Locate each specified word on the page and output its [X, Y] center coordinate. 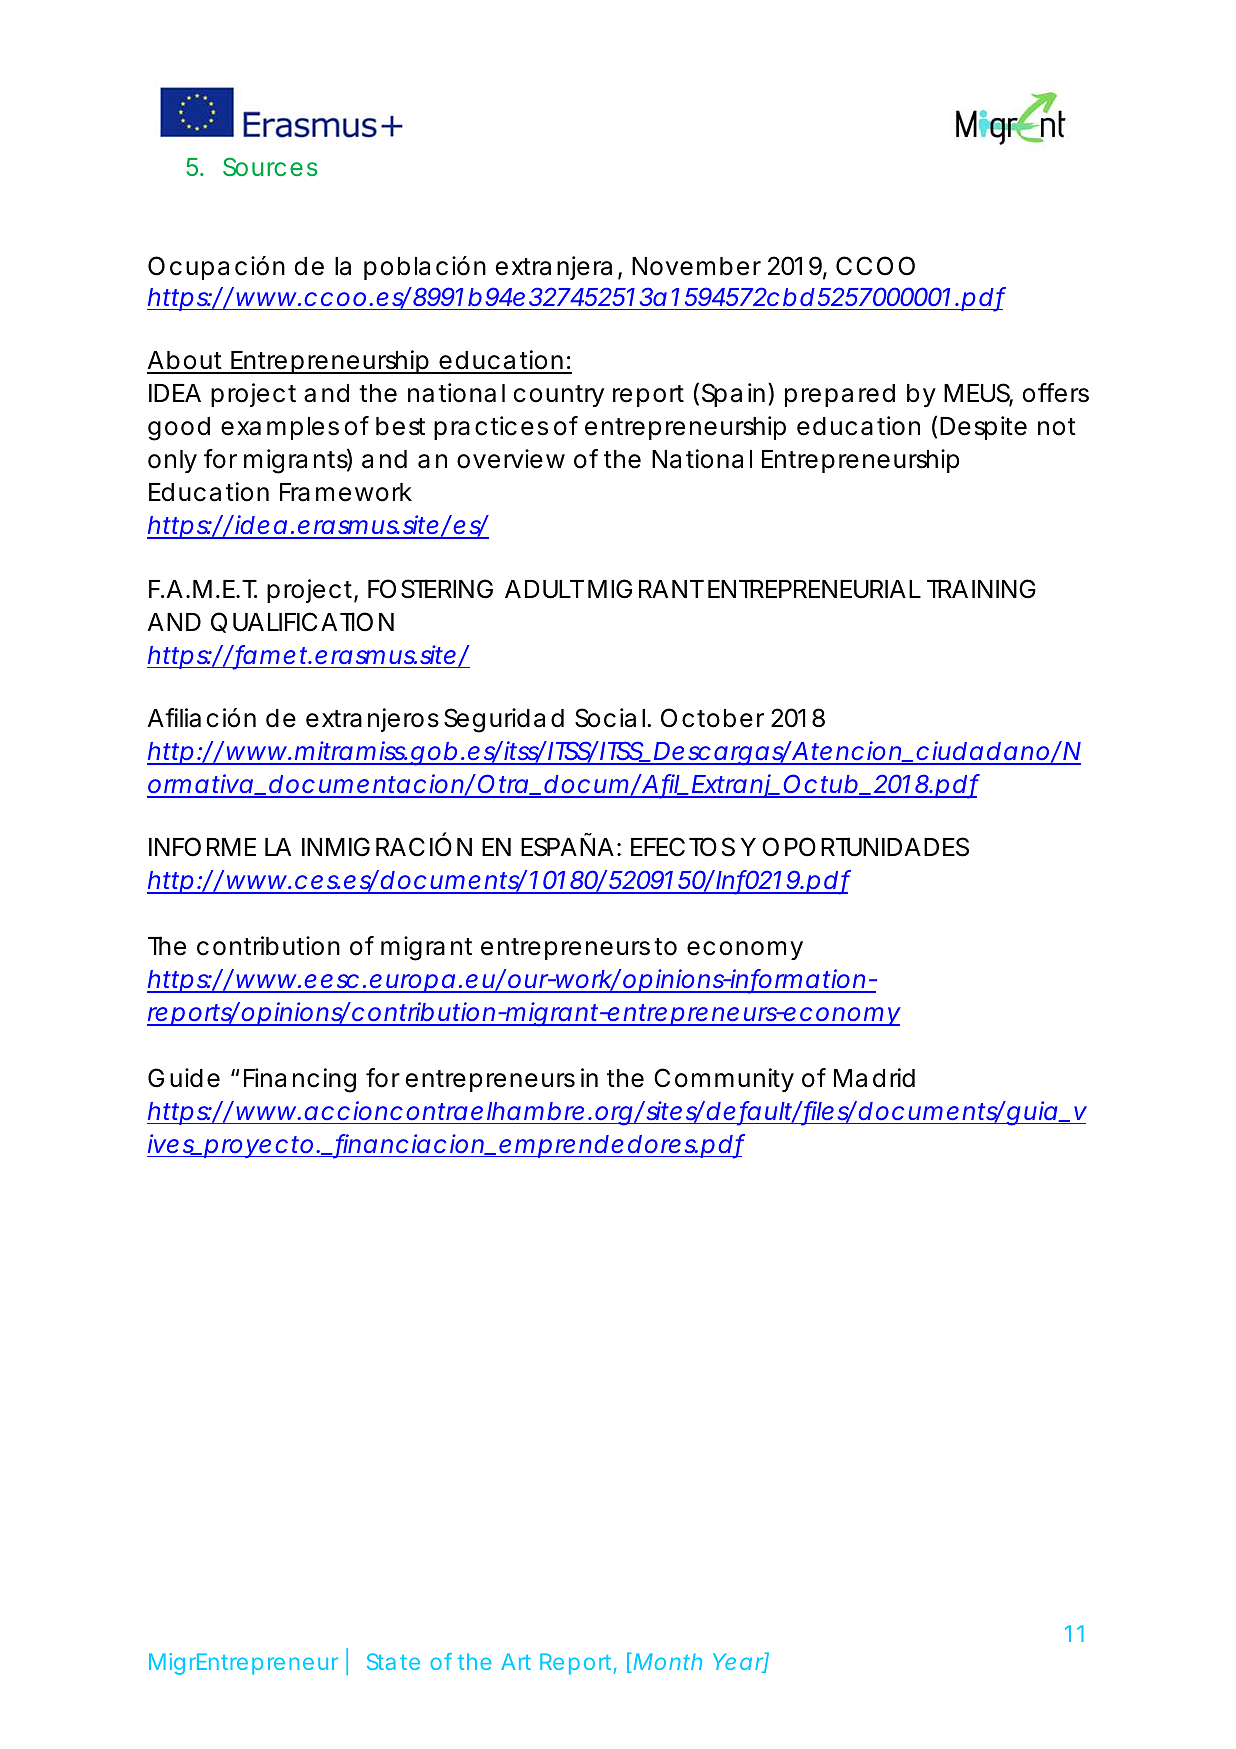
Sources [270, 166]
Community [724, 1080]
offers [1056, 393]
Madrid [874, 1078]
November [696, 266]
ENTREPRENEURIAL [814, 589]
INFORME [202, 847]
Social [610, 718]
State [393, 1661]
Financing [300, 1080]
